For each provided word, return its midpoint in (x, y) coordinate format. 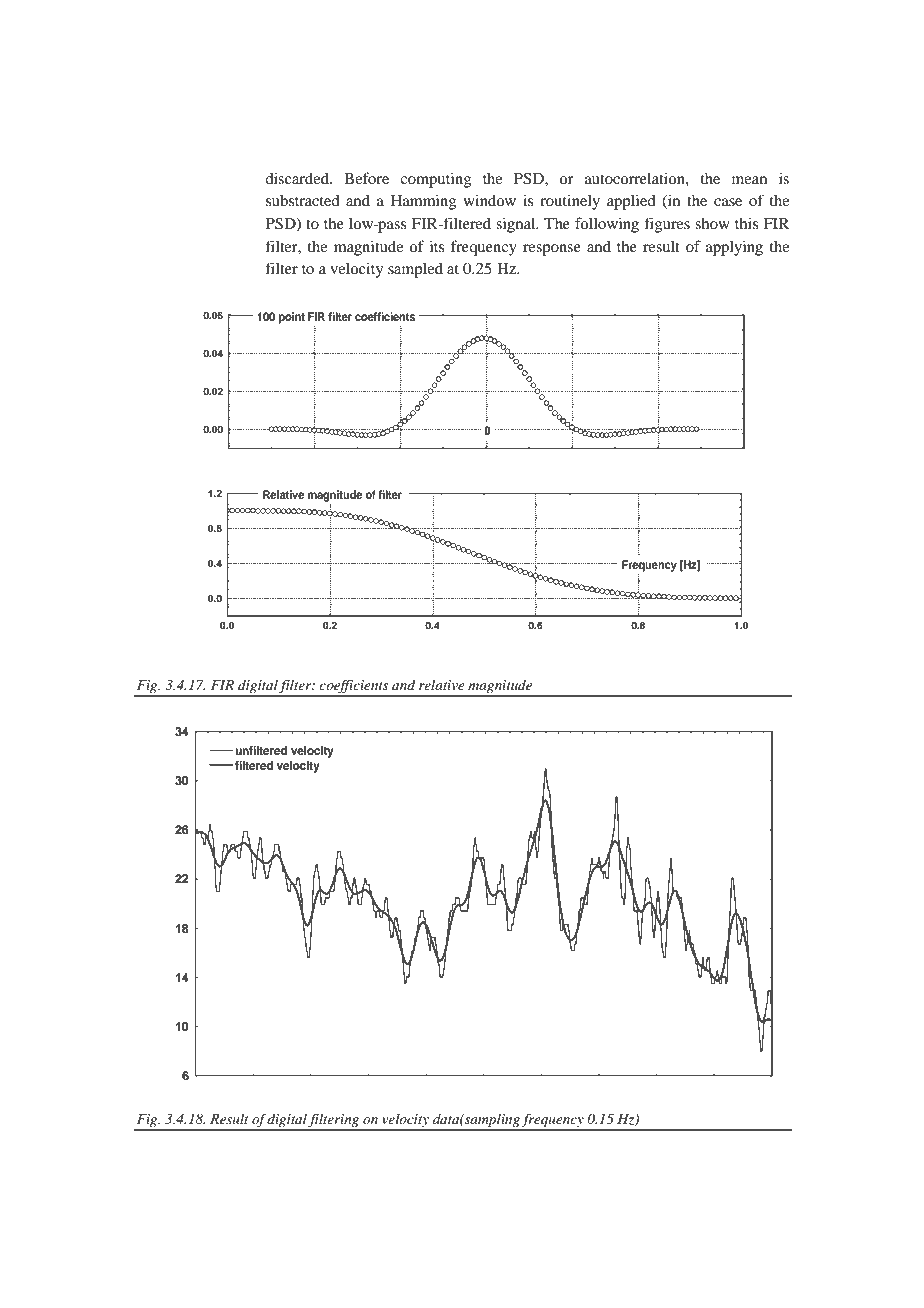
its (437, 246)
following (607, 225)
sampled (415, 270)
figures (667, 225)
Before (366, 178)
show (712, 223)
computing (435, 180)
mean (749, 180)
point (292, 318)
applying (734, 248)
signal (517, 225)
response (552, 250)
